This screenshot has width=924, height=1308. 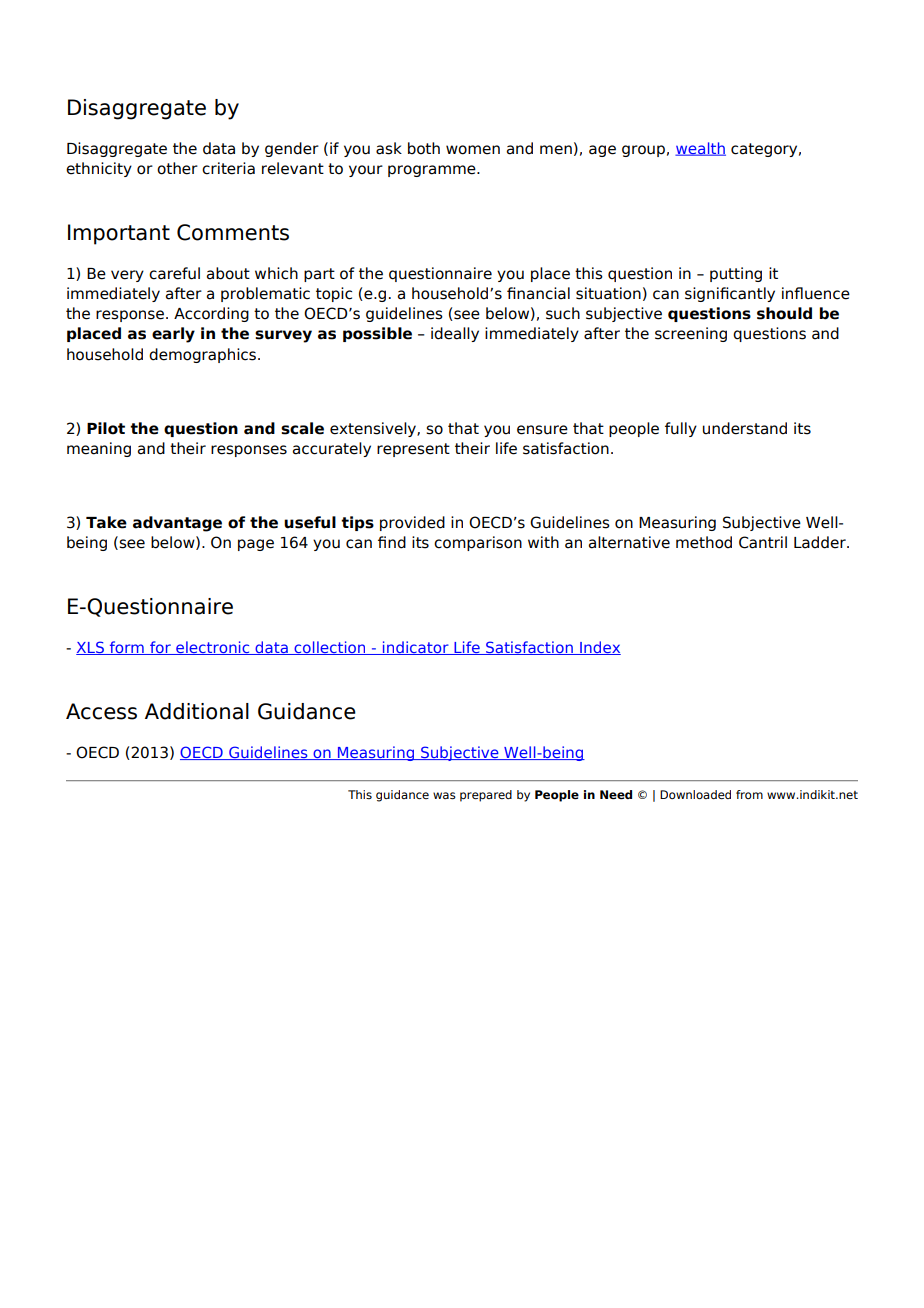 I want to click on other, so click(x=177, y=168).
